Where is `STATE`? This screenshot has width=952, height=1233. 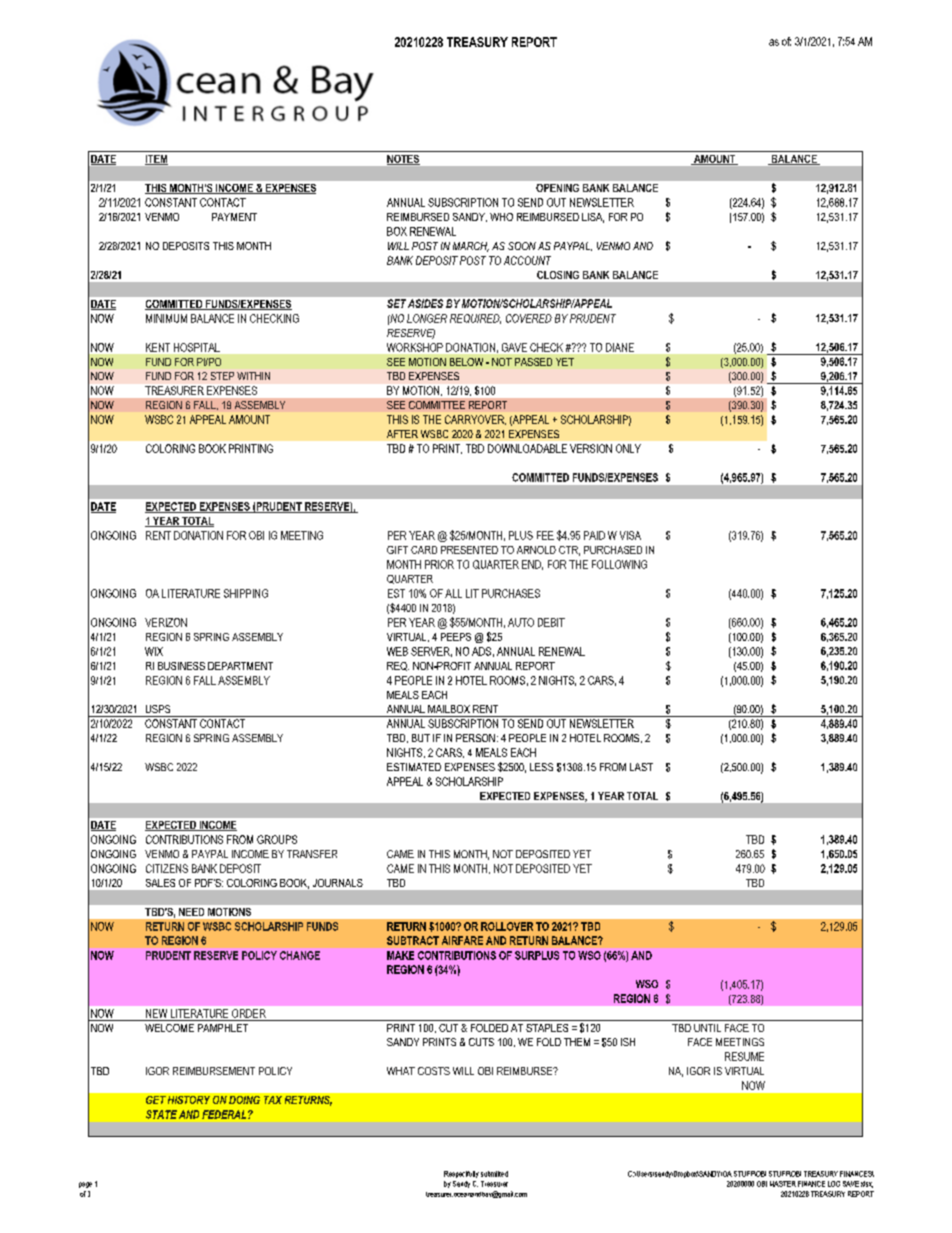
STATE is located at coordinates (161, 1114).
